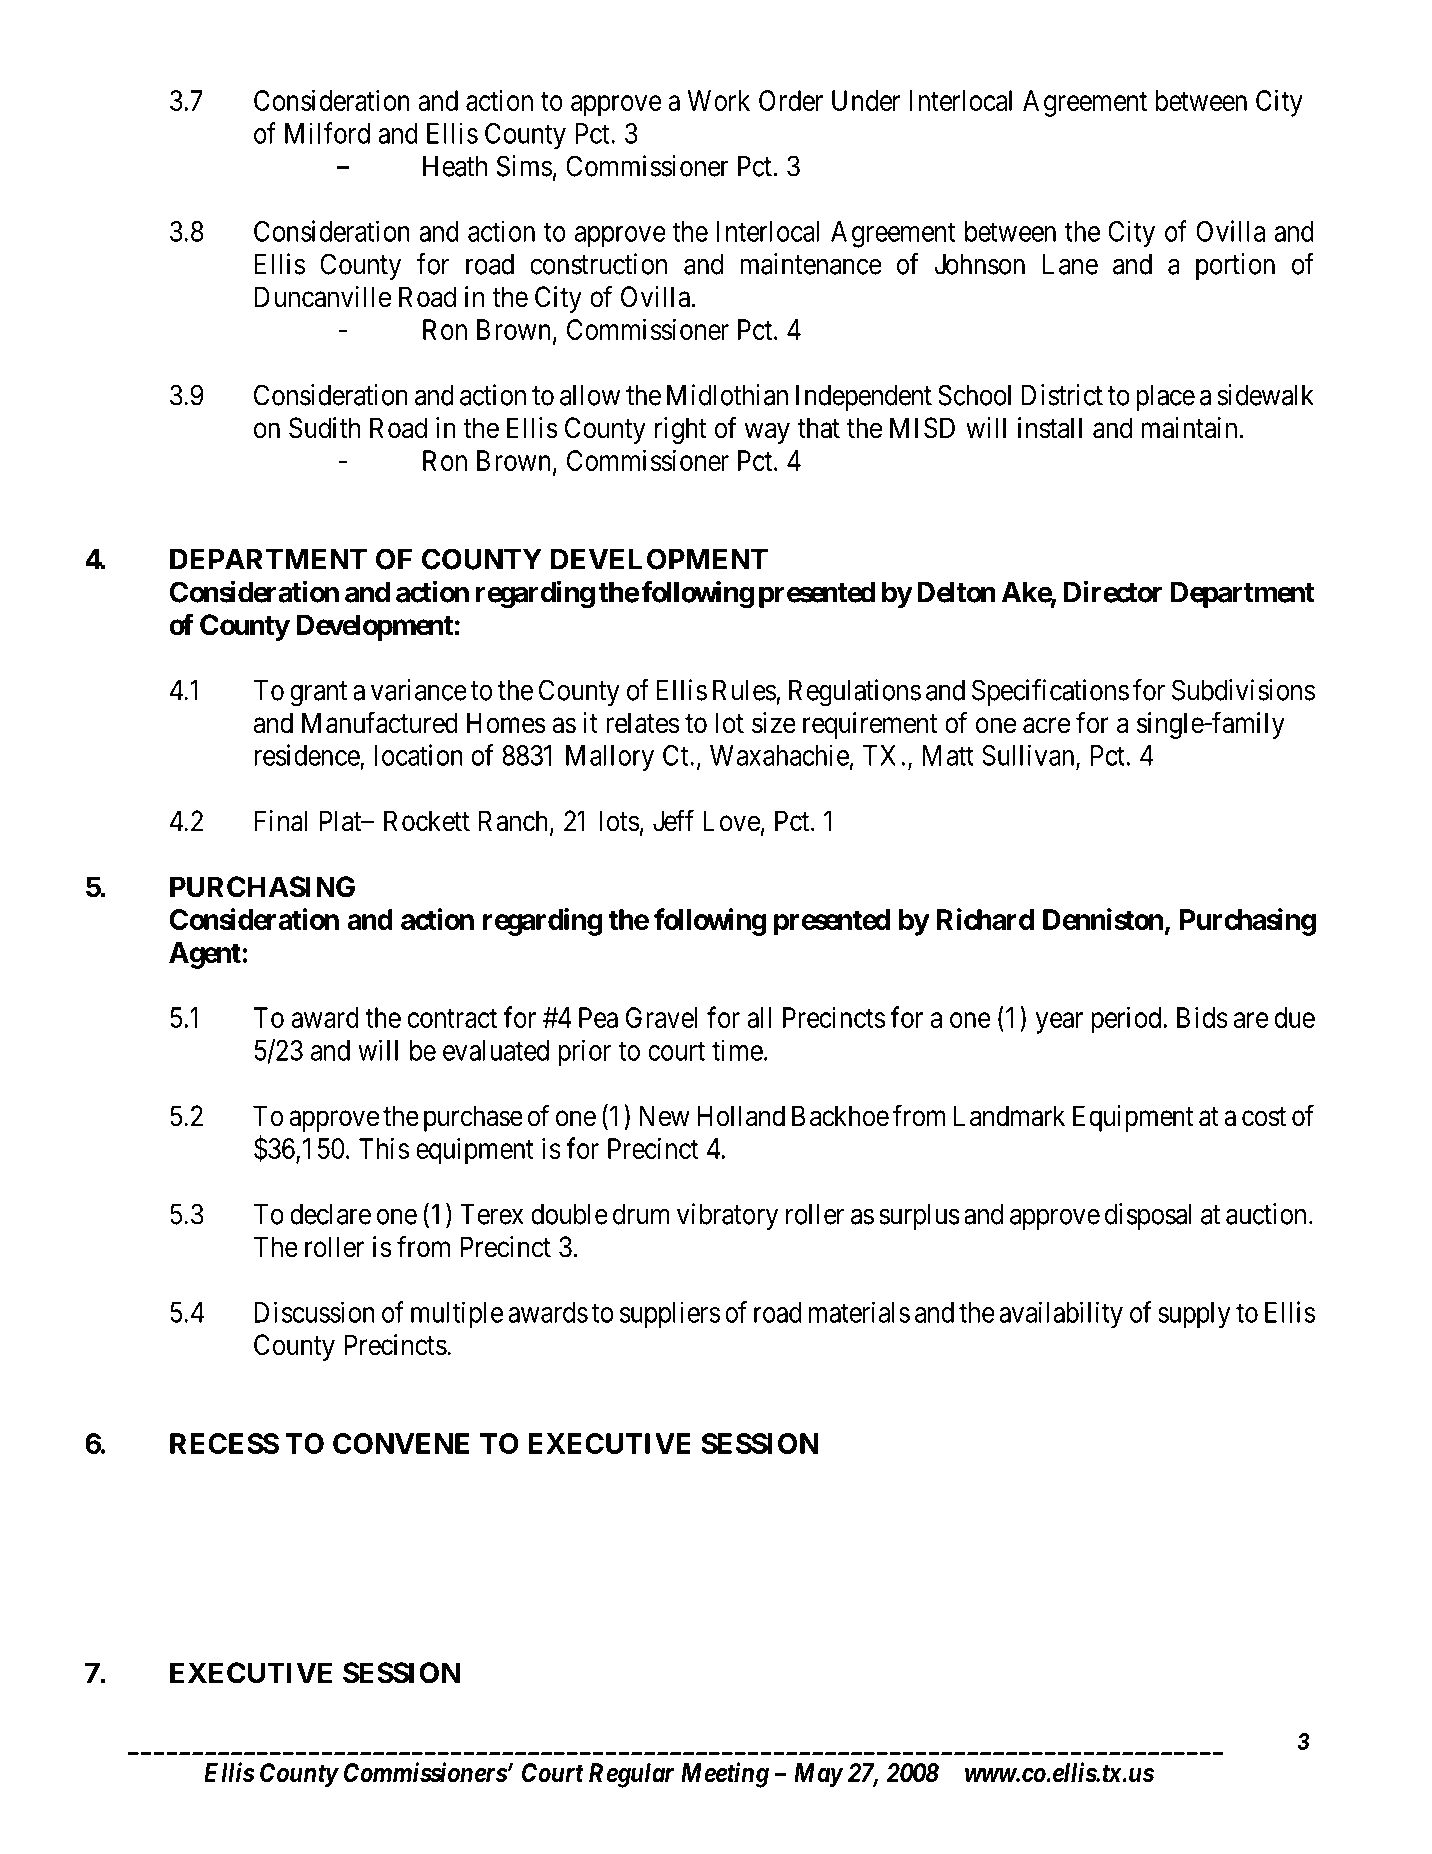 This screenshot has height=1854, width=1432. Describe the element at coordinates (719, 100) in the screenshot. I see `Work` at that location.
